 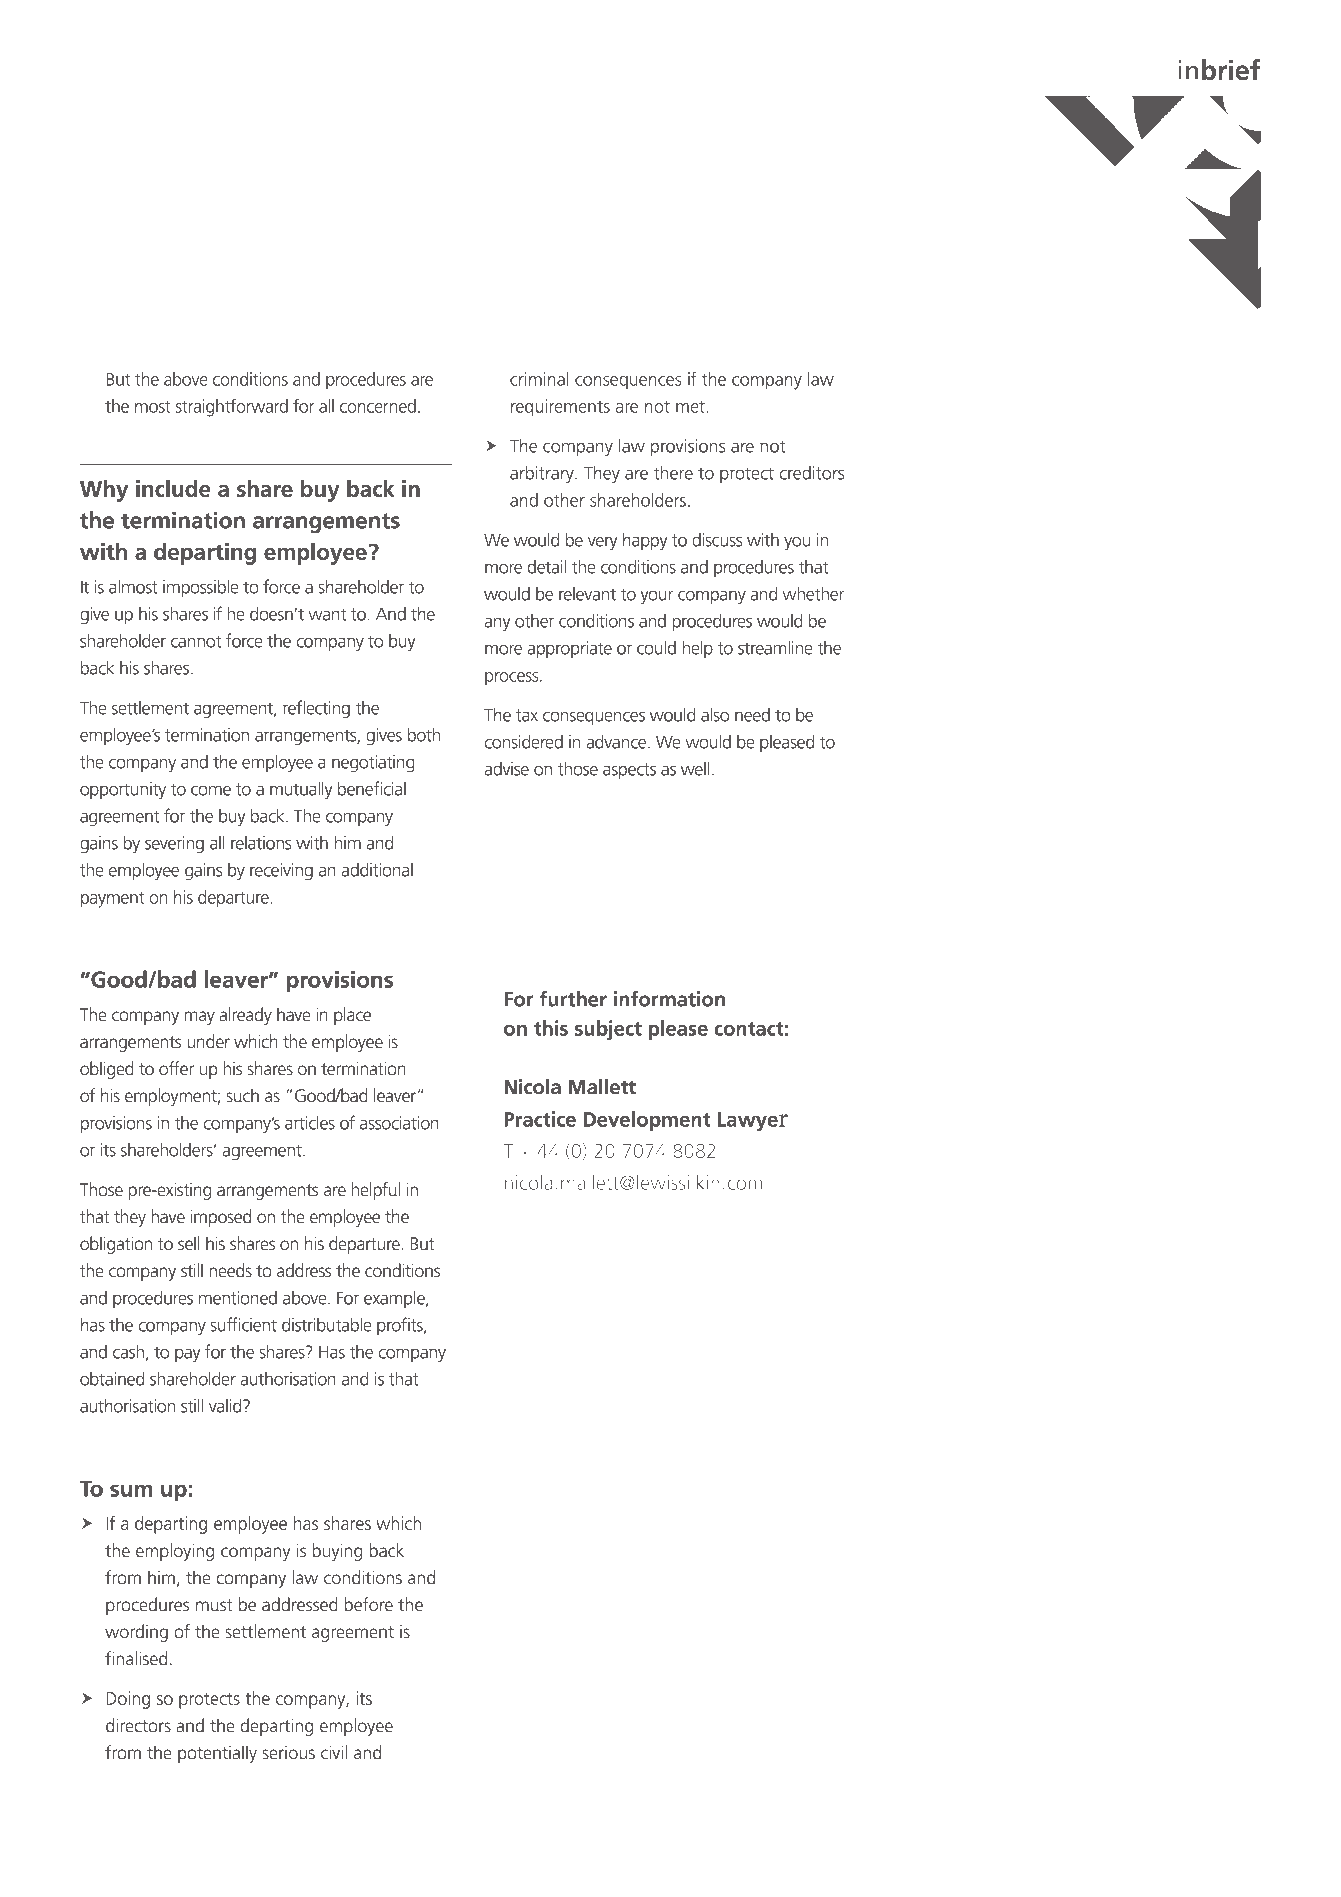 I want to click on before, so click(x=368, y=1604).
